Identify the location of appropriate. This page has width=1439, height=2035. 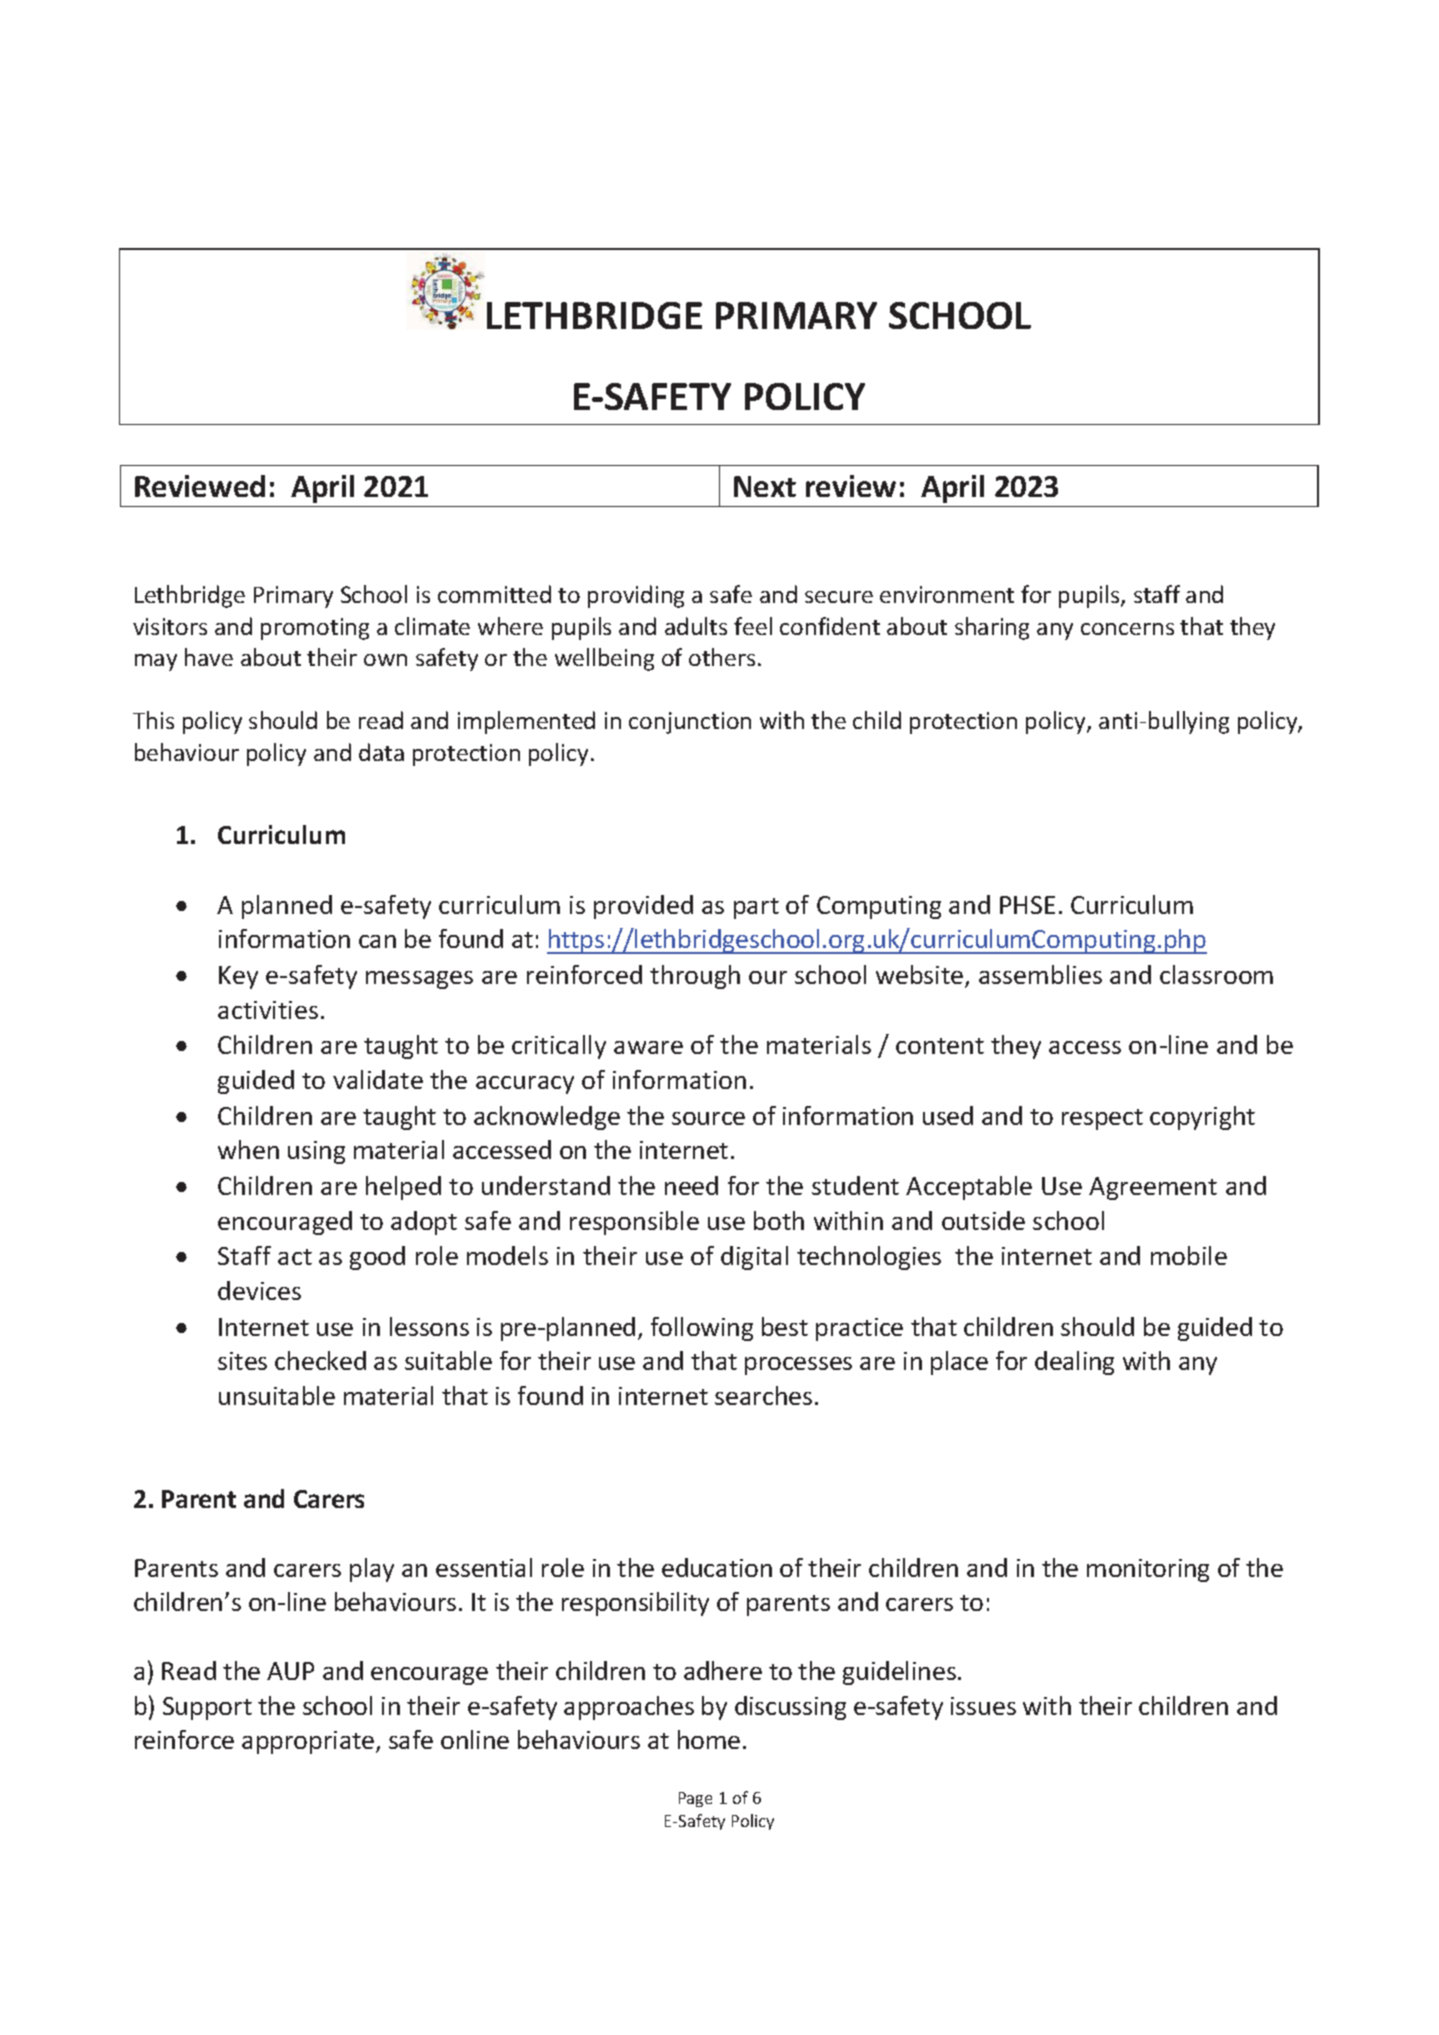
(309, 1742).
